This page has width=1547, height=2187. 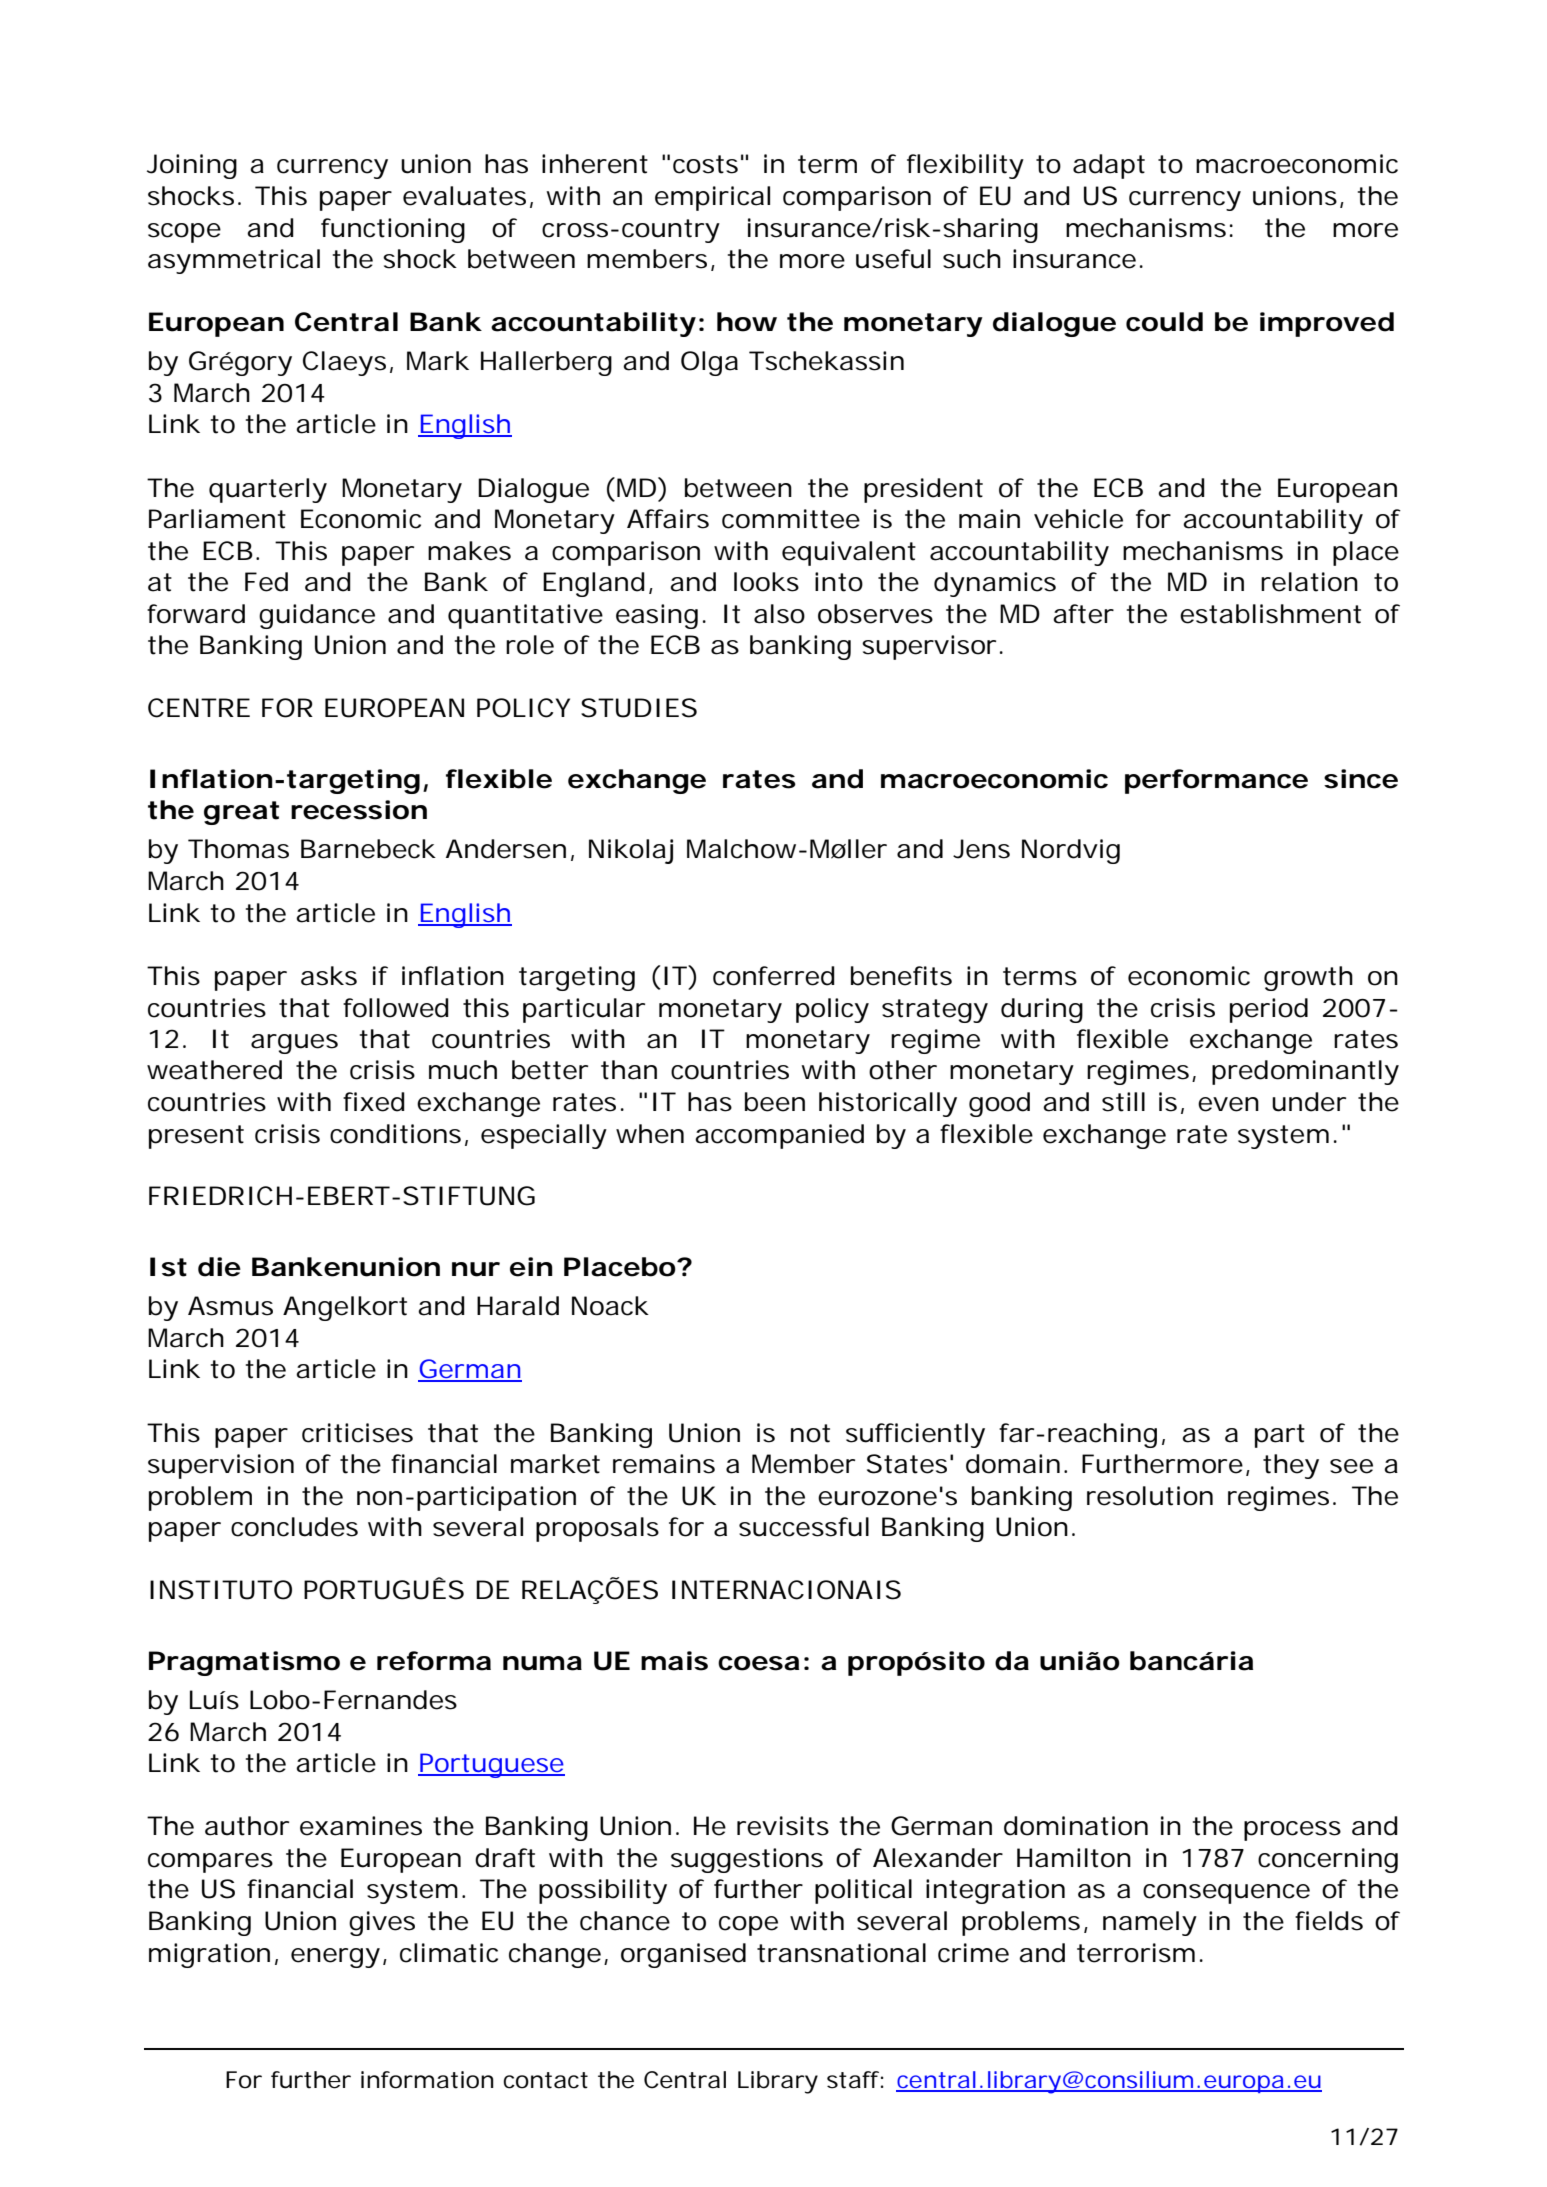 What do you see at coordinates (374, 1102) in the page?
I see `fixed` at bounding box center [374, 1102].
